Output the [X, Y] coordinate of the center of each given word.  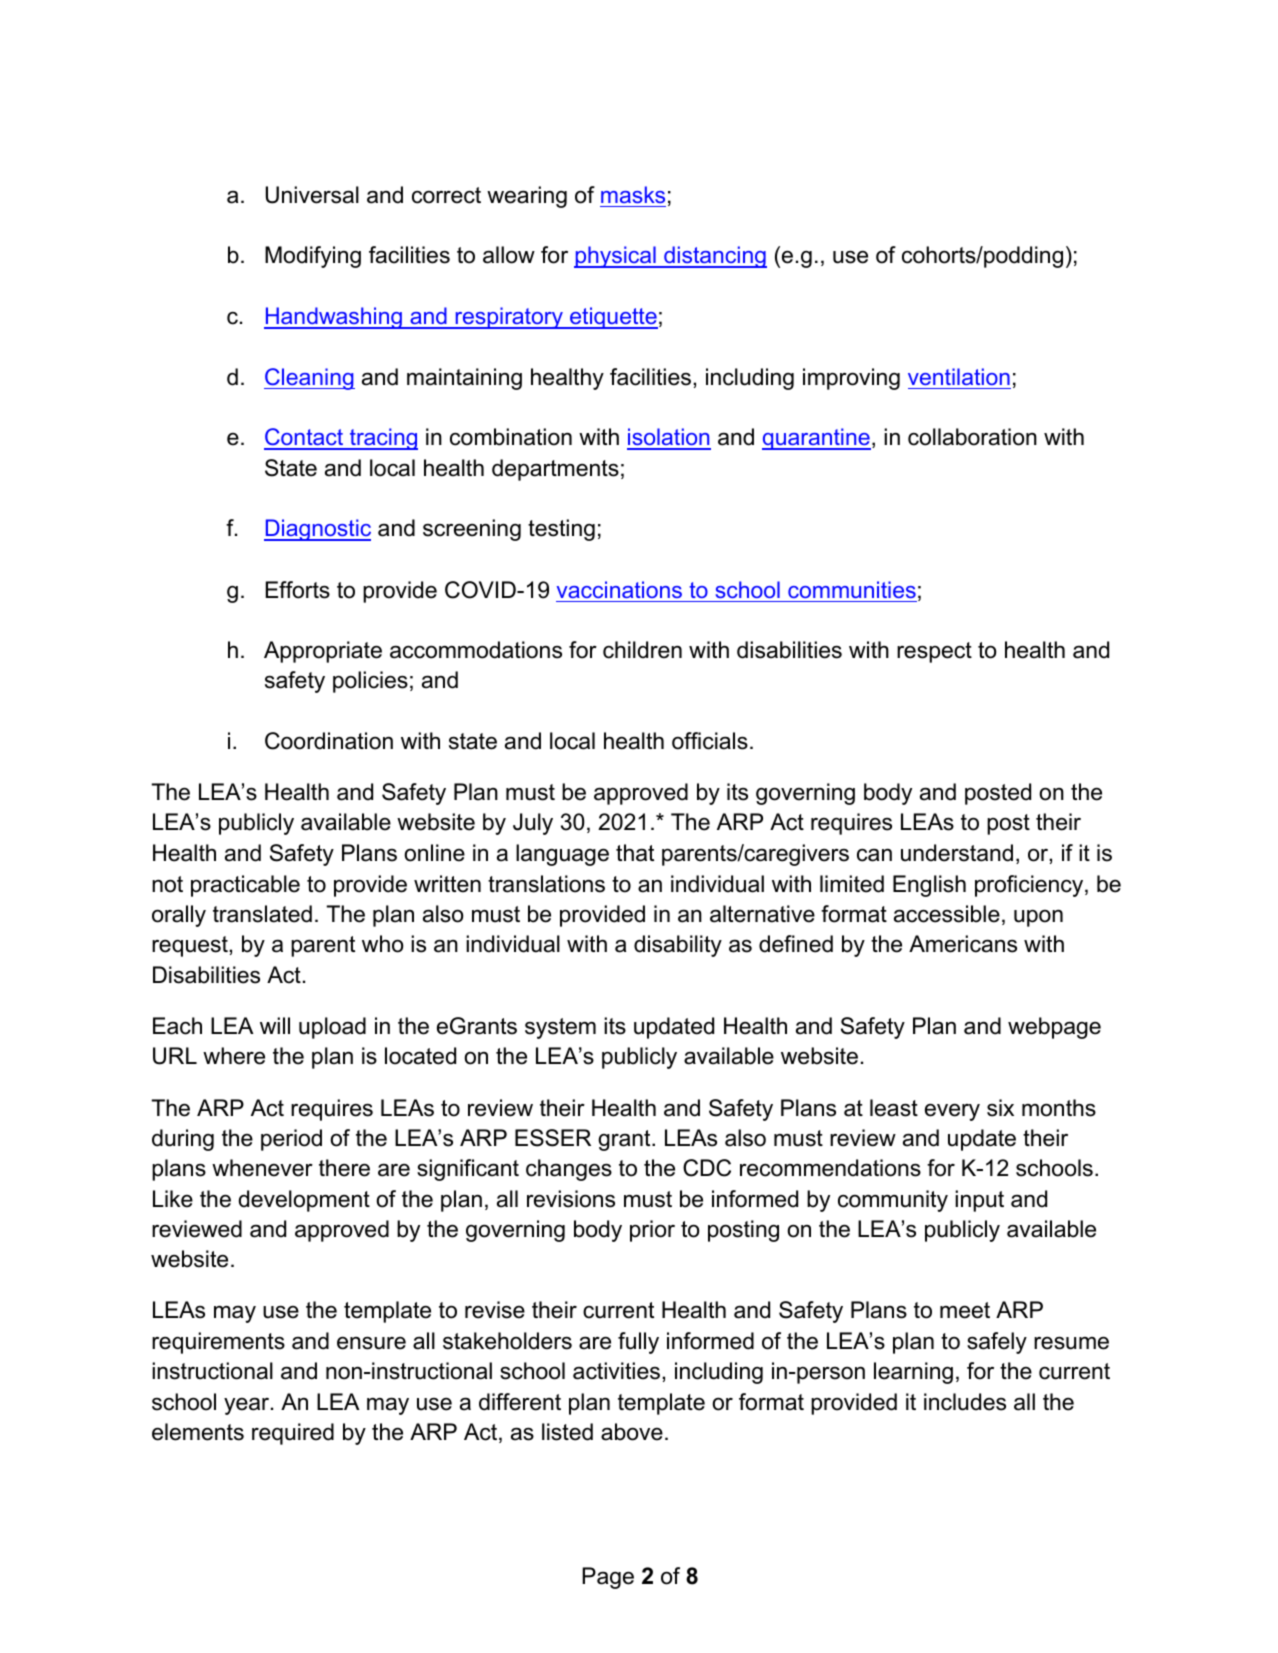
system [560, 1028]
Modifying [313, 257]
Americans [963, 944]
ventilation [959, 376]
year [248, 1406]
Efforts [298, 590]
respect [934, 652]
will [275, 1025]
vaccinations [619, 589]
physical [616, 257]
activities [616, 1371]
